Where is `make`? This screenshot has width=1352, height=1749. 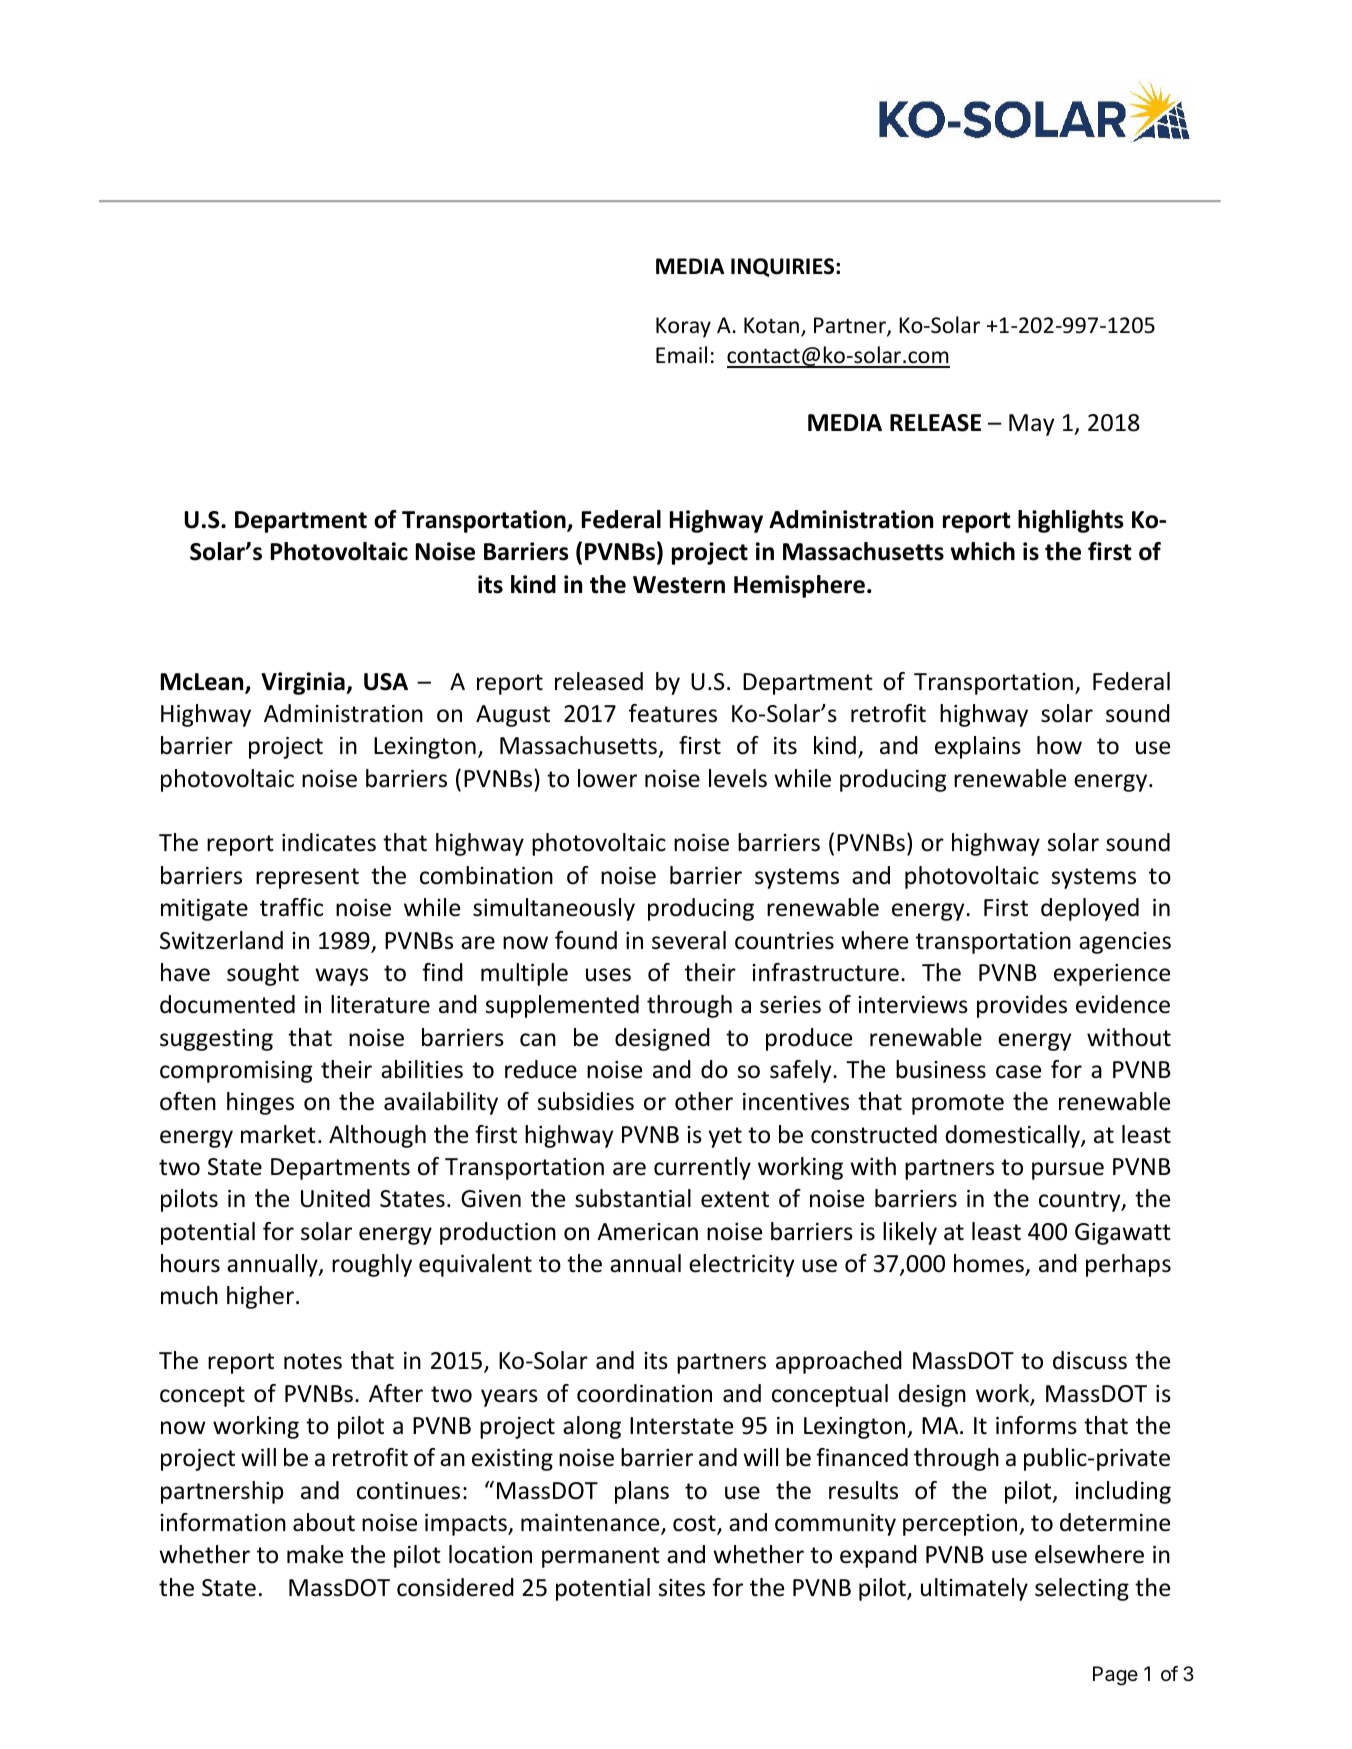
make is located at coordinates (315, 1554).
